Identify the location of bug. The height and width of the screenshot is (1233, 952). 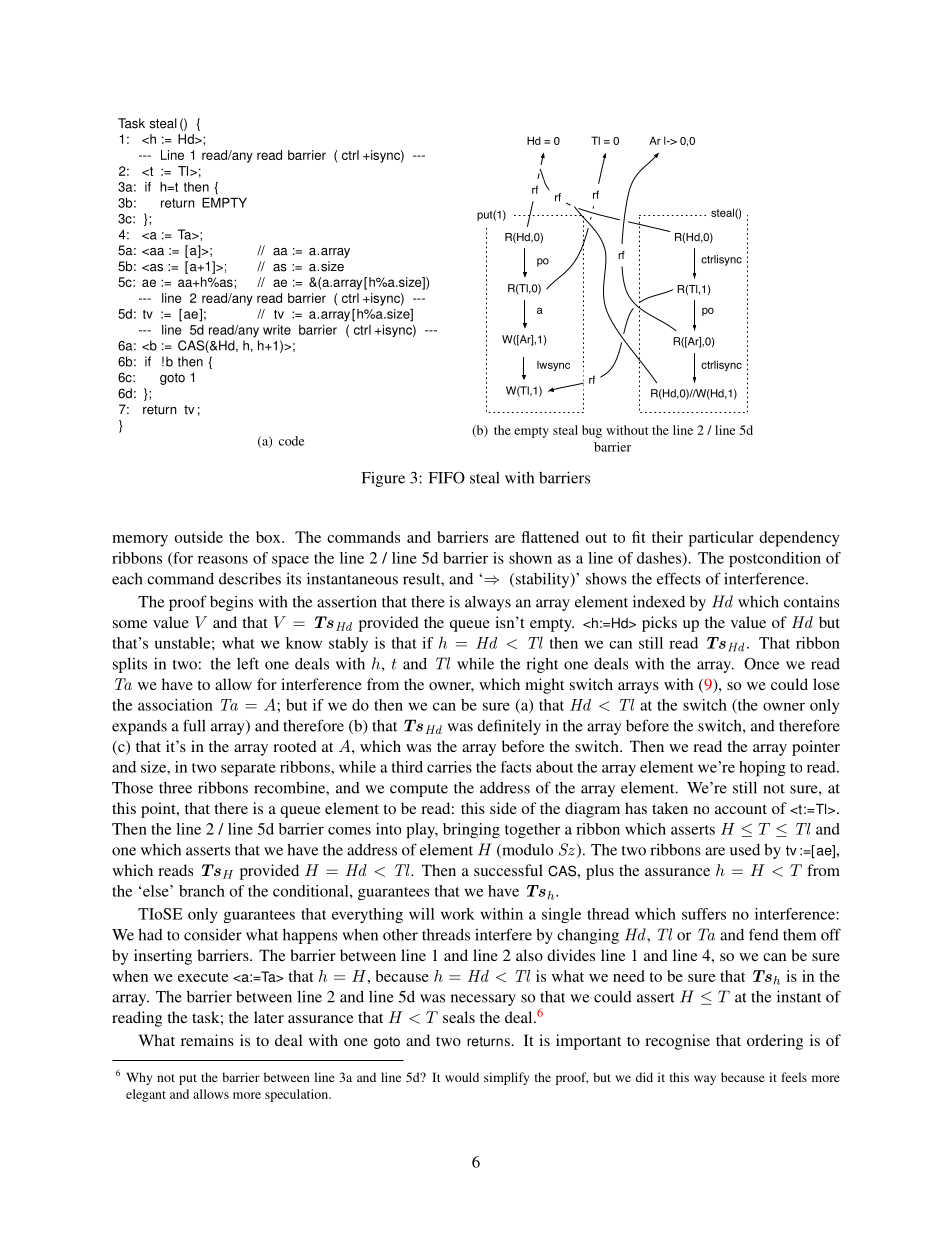
(592, 431).
